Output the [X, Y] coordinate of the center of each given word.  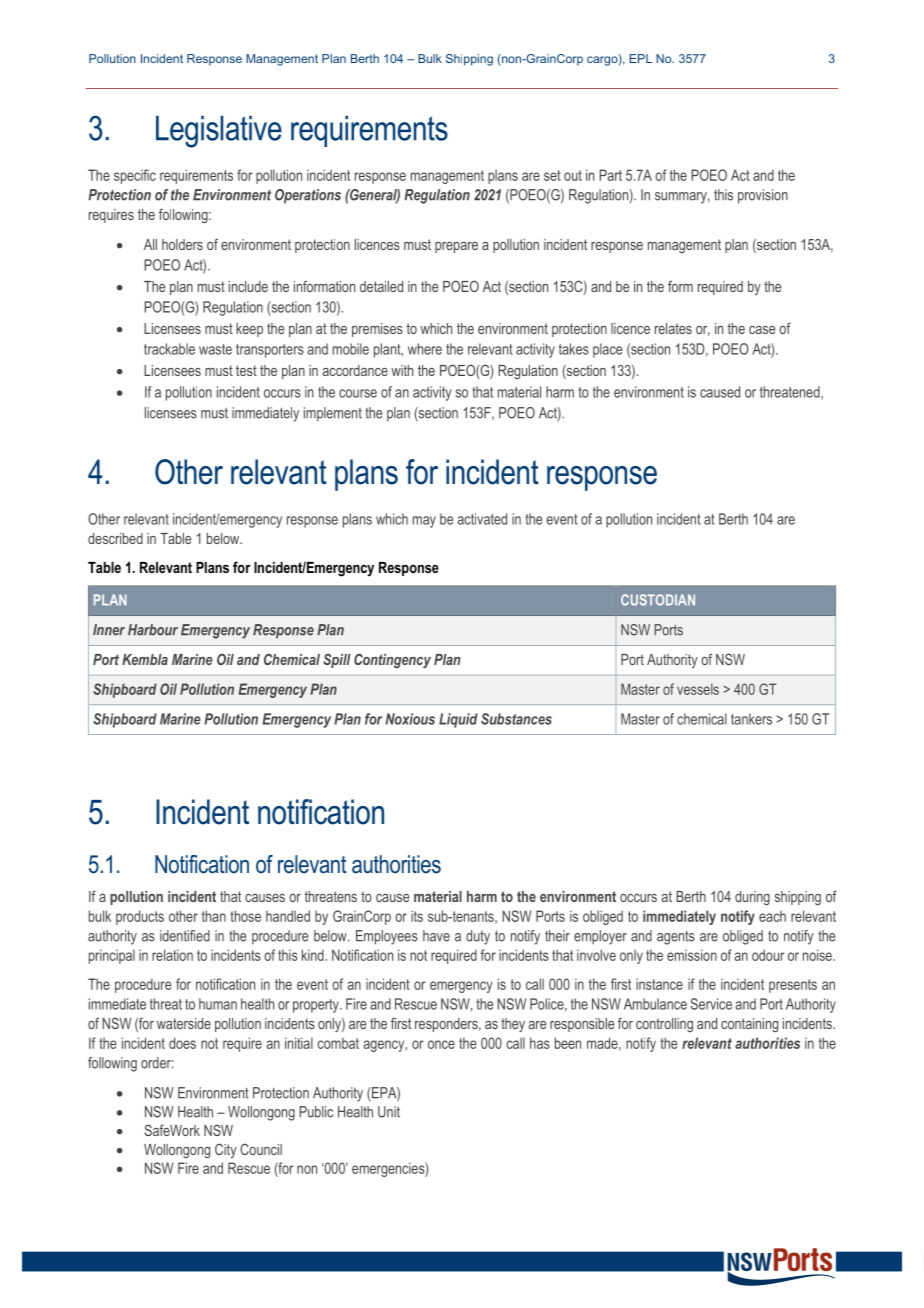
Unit [389, 1112]
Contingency [392, 660]
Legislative [219, 132]
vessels [698, 689]
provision [763, 196]
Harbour [153, 630]
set [552, 175]
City [226, 1150]
